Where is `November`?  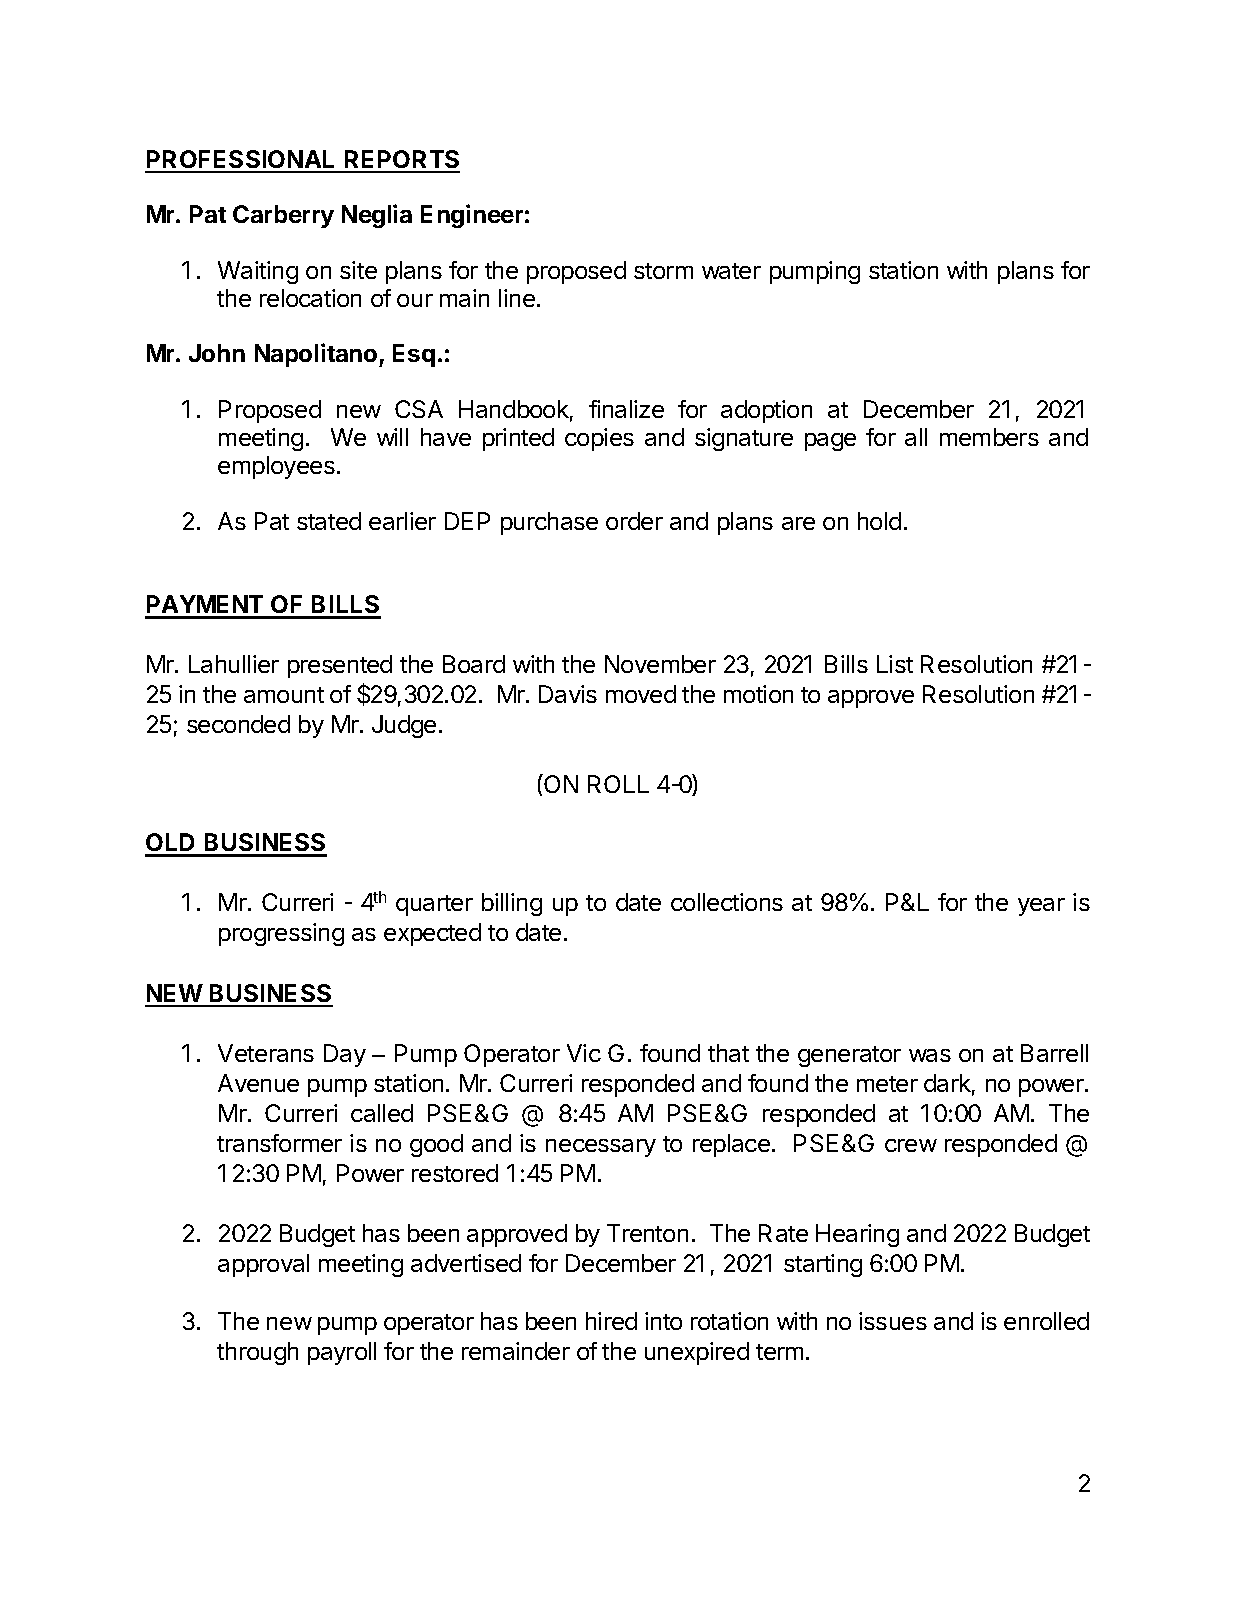 November is located at coordinates (660, 664).
